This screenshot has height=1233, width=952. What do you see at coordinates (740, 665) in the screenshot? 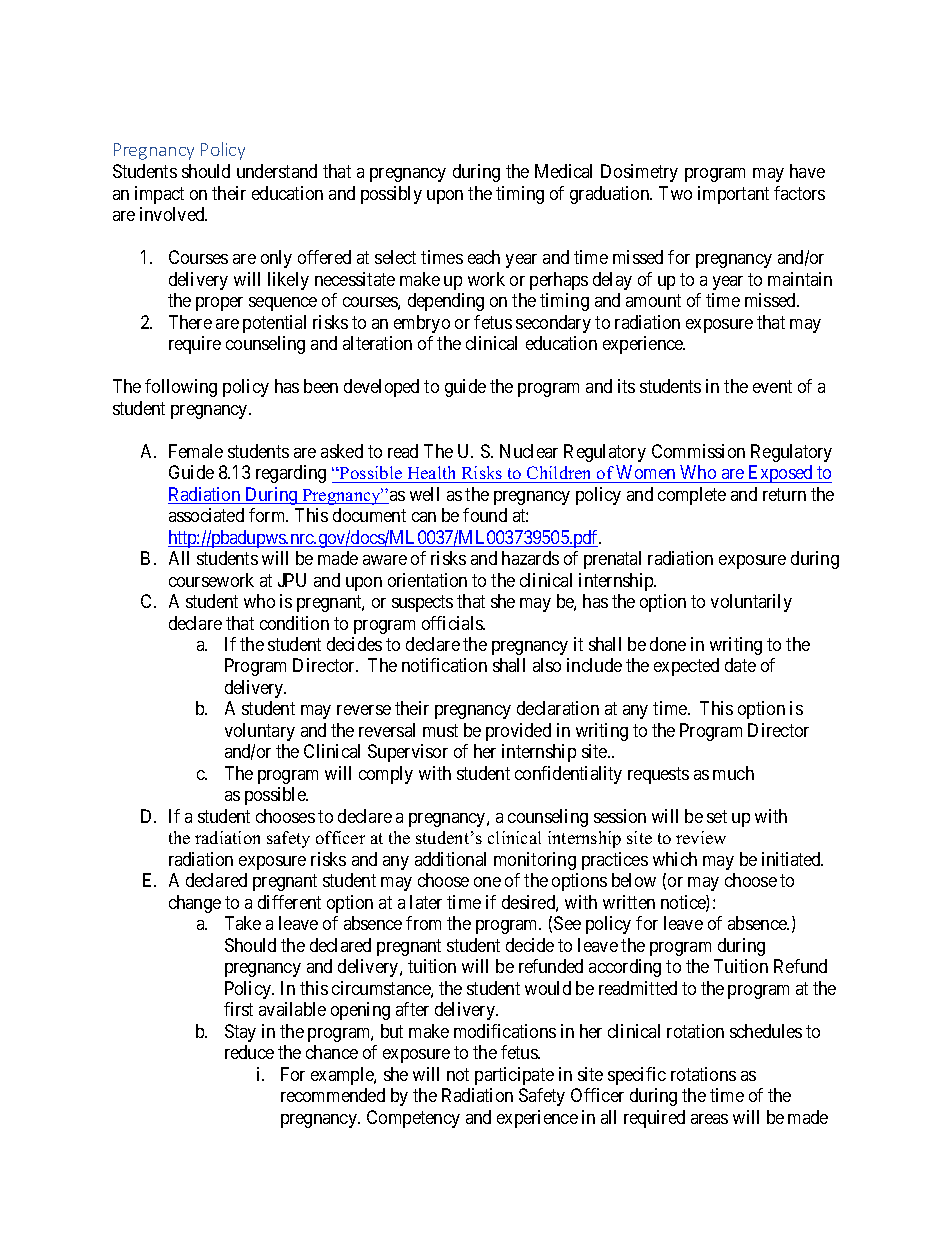
I see `date` at bounding box center [740, 665].
